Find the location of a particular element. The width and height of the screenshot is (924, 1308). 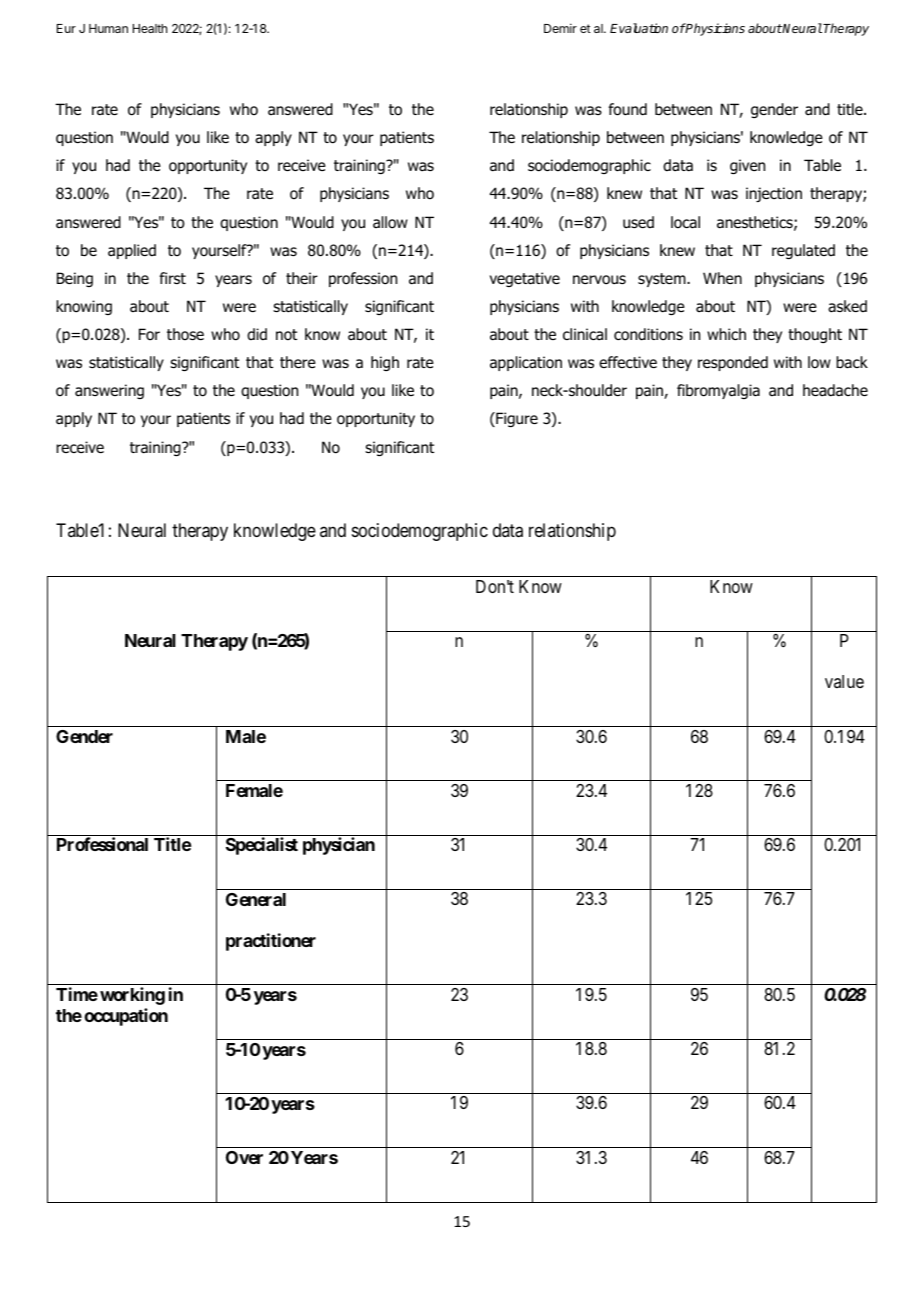

Over is located at coordinates (244, 1157).
